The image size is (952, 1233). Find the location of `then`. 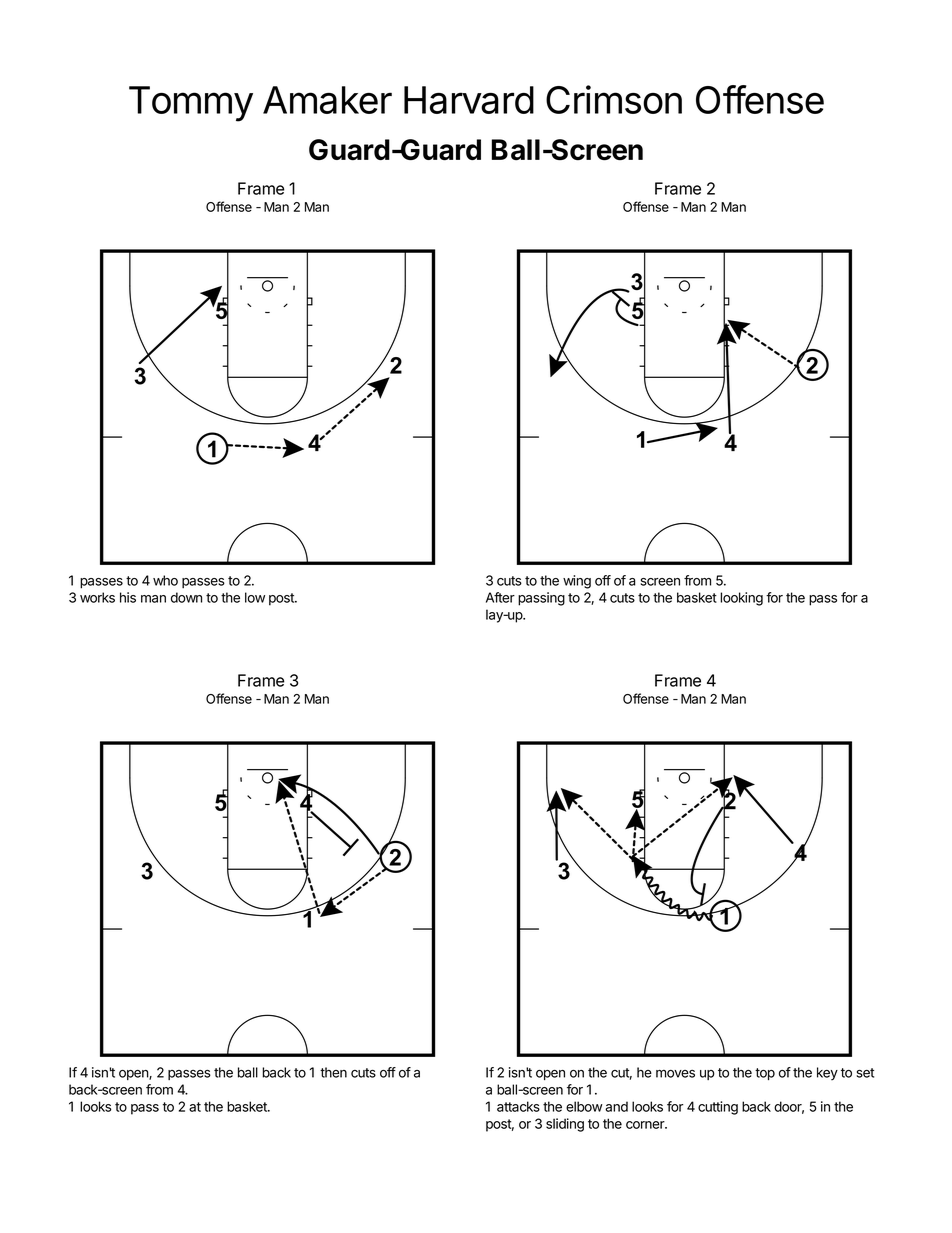

then is located at coordinates (333, 1072).
